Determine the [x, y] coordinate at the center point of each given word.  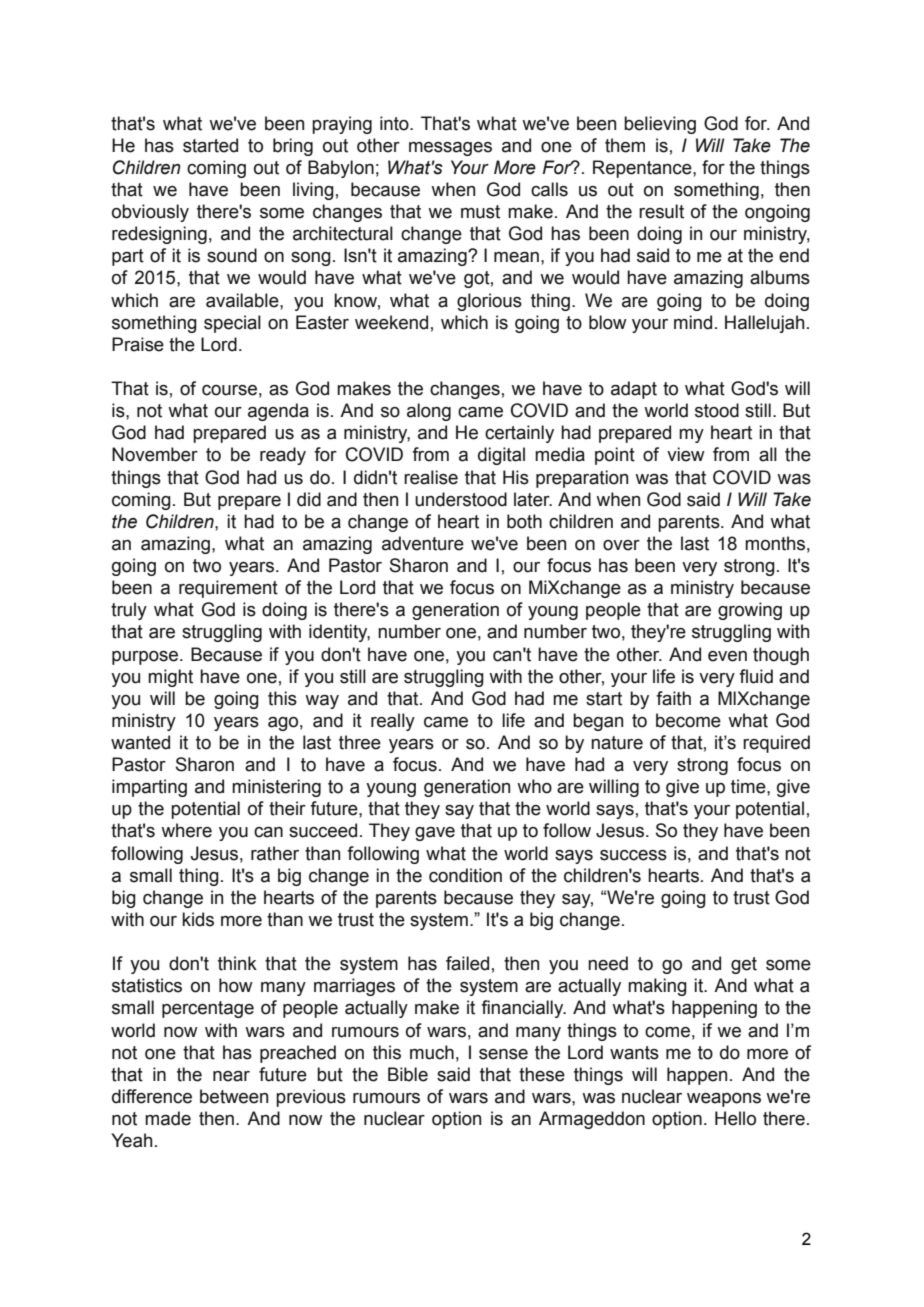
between [234, 1096]
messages [450, 149]
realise [431, 477]
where [186, 830]
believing [660, 125]
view [686, 454]
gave [435, 834]
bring [293, 147]
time [749, 786]
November [155, 454]
